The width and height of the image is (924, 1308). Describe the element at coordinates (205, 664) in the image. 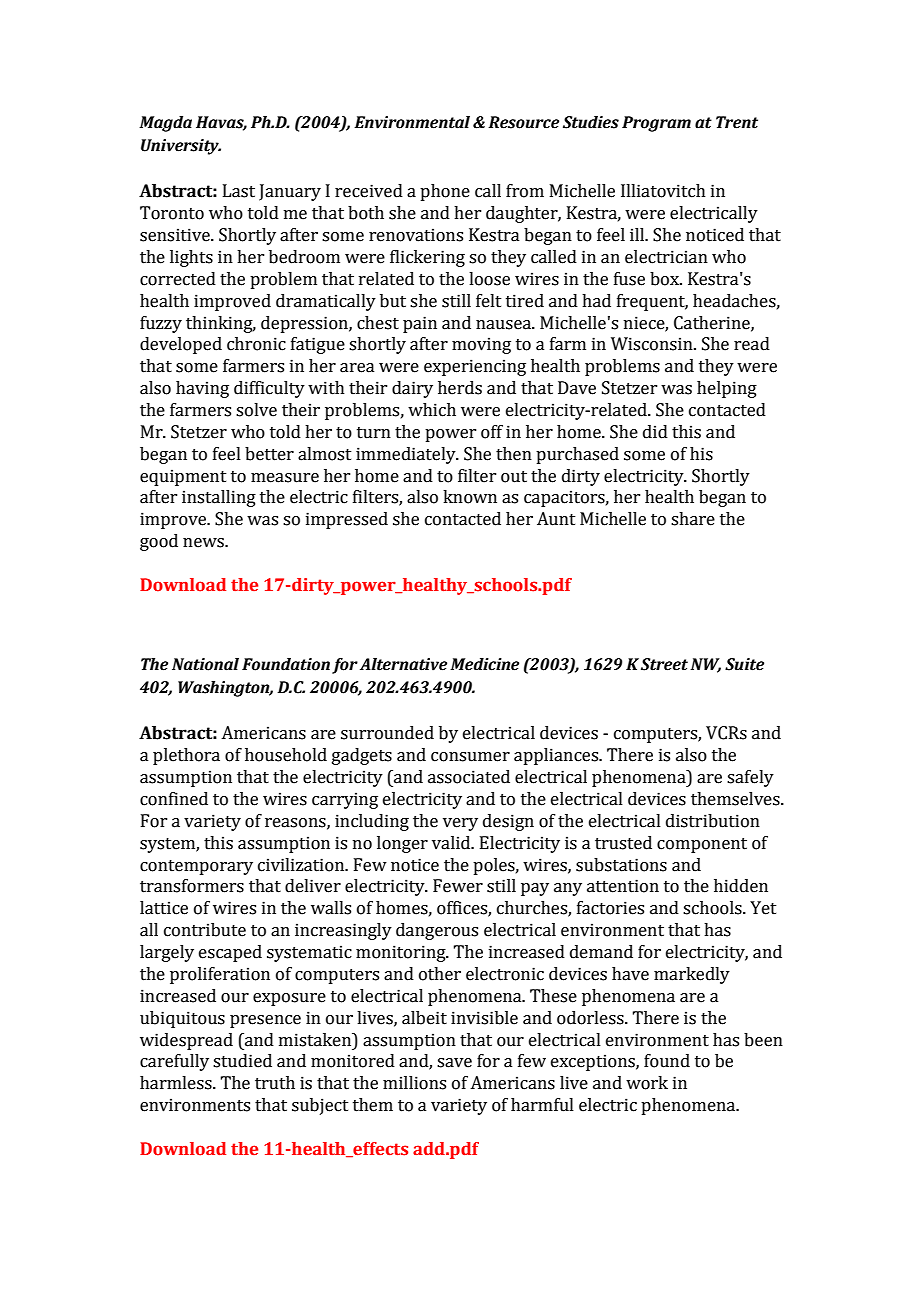

I see `National` at that location.
